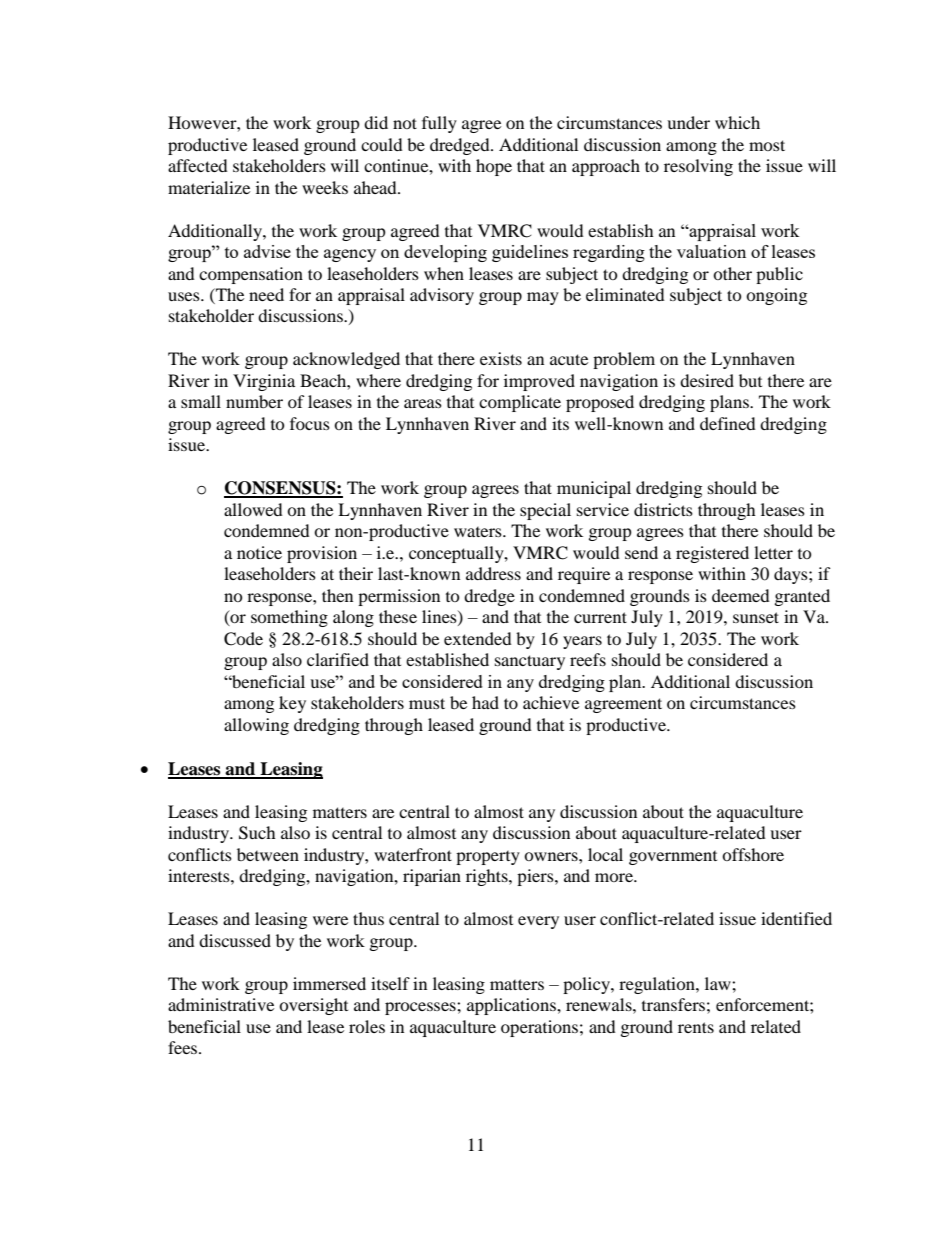 The height and width of the screenshot is (1233, 952). Describe the element at coordinates (198, 165) in the screenshot. I see `affected` at that location.
